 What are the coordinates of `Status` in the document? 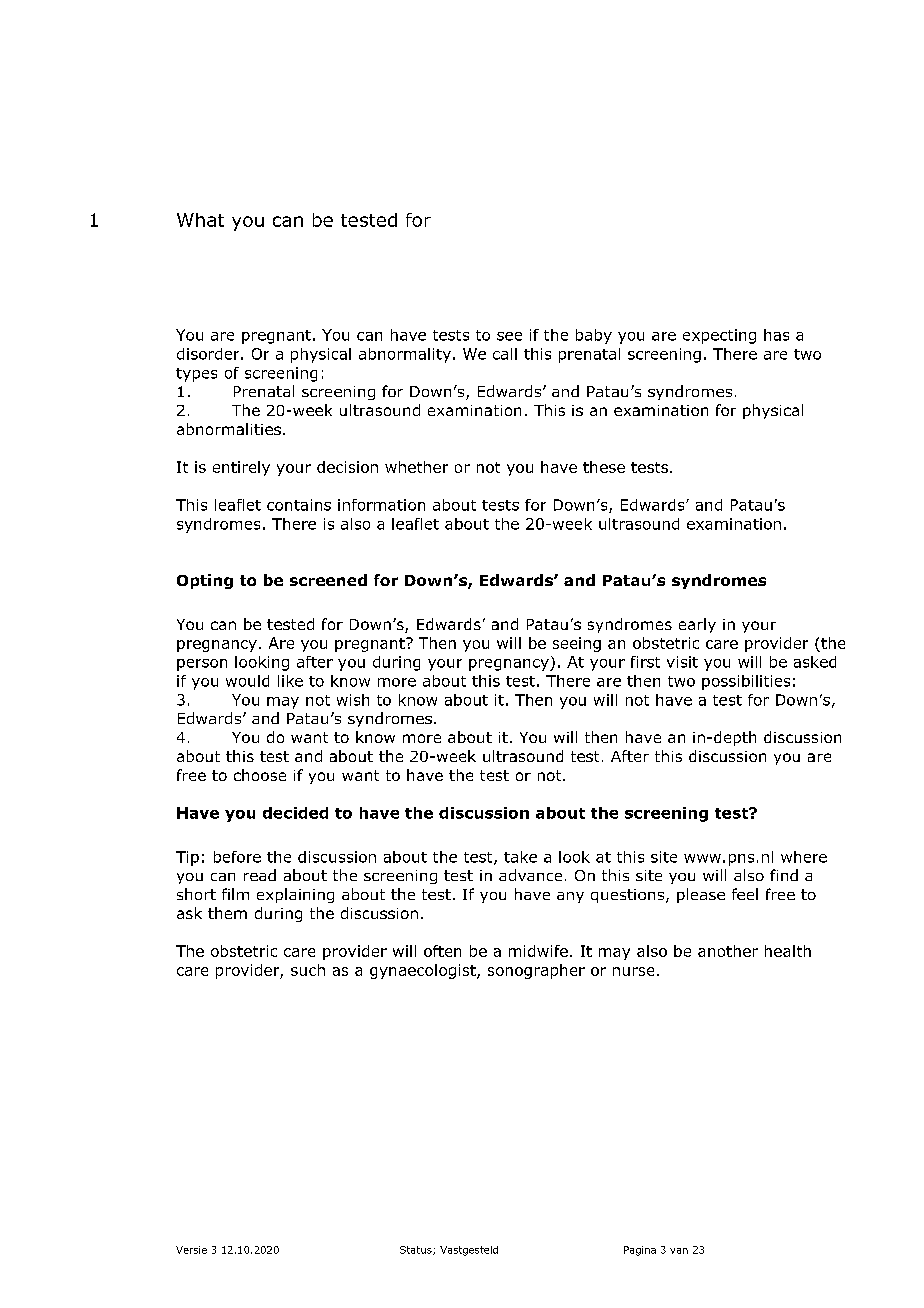 It's located at (417, 1250).
